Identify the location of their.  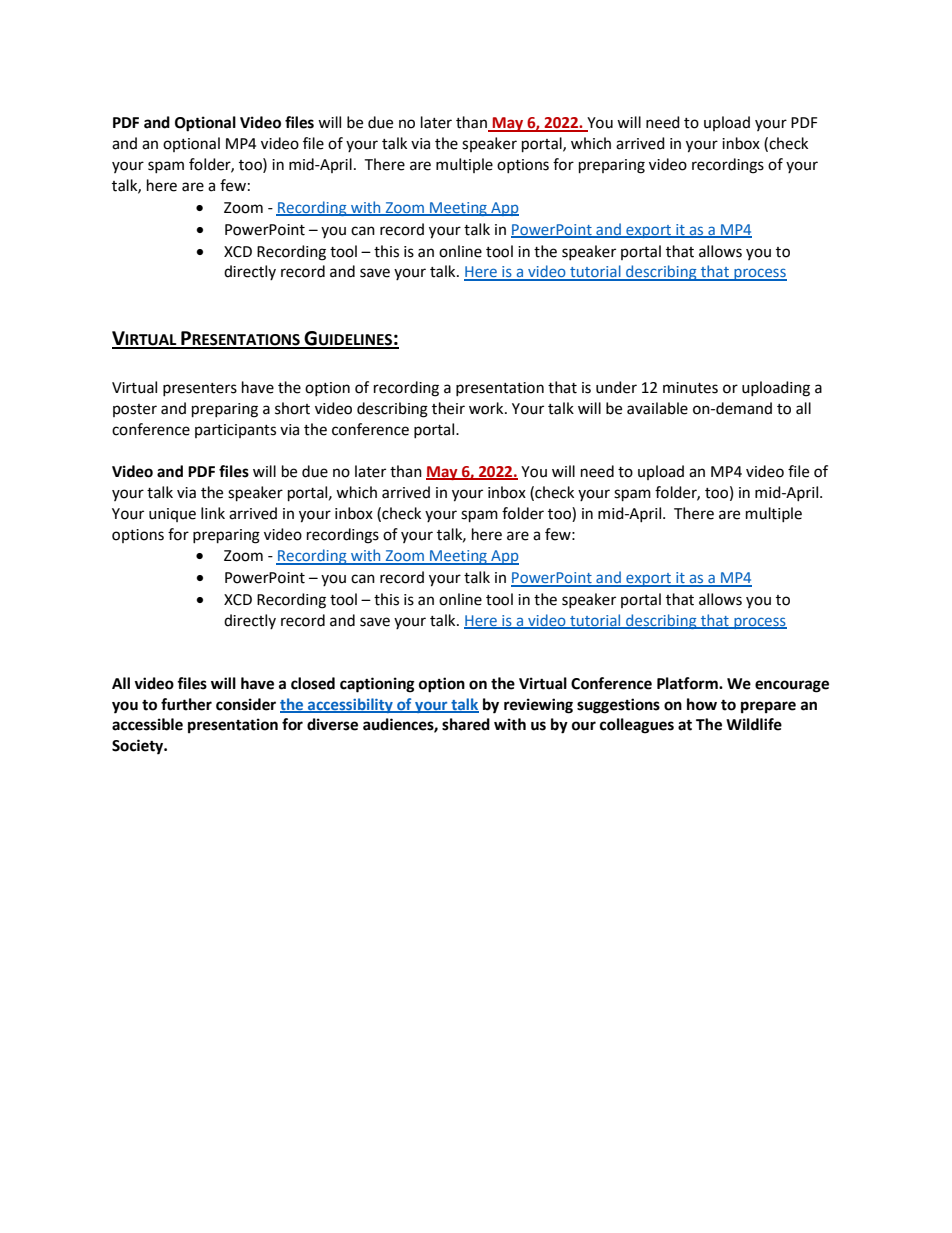
(448, 408).
